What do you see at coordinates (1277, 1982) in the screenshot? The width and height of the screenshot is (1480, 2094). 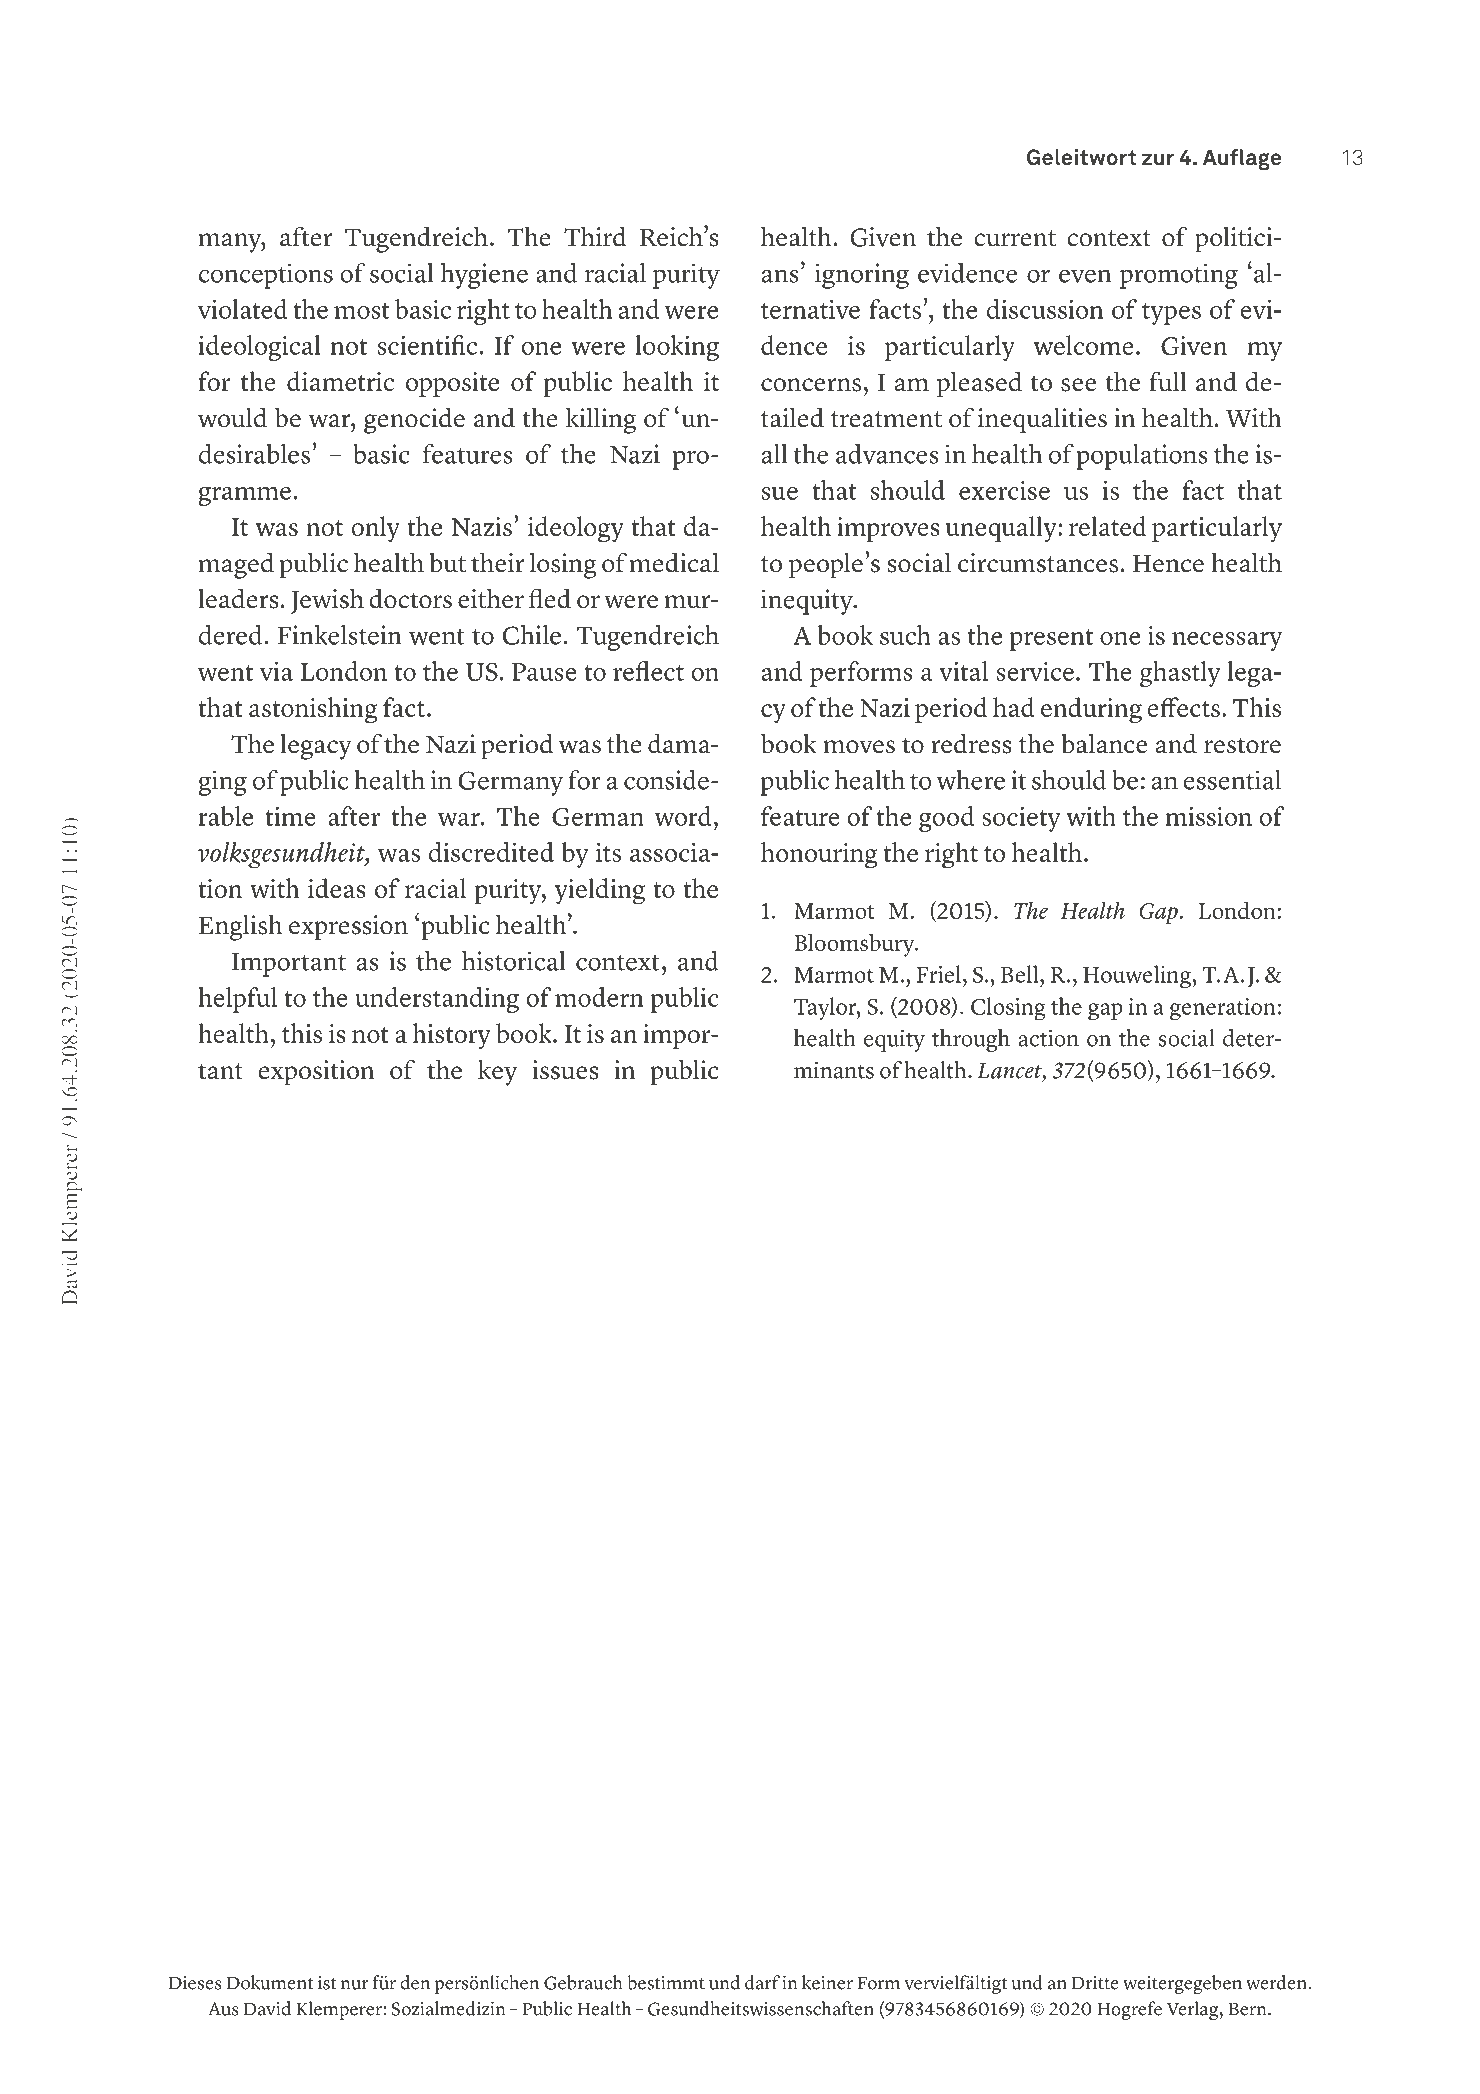 I see `werden` at bounding box center [1277, 1982].
